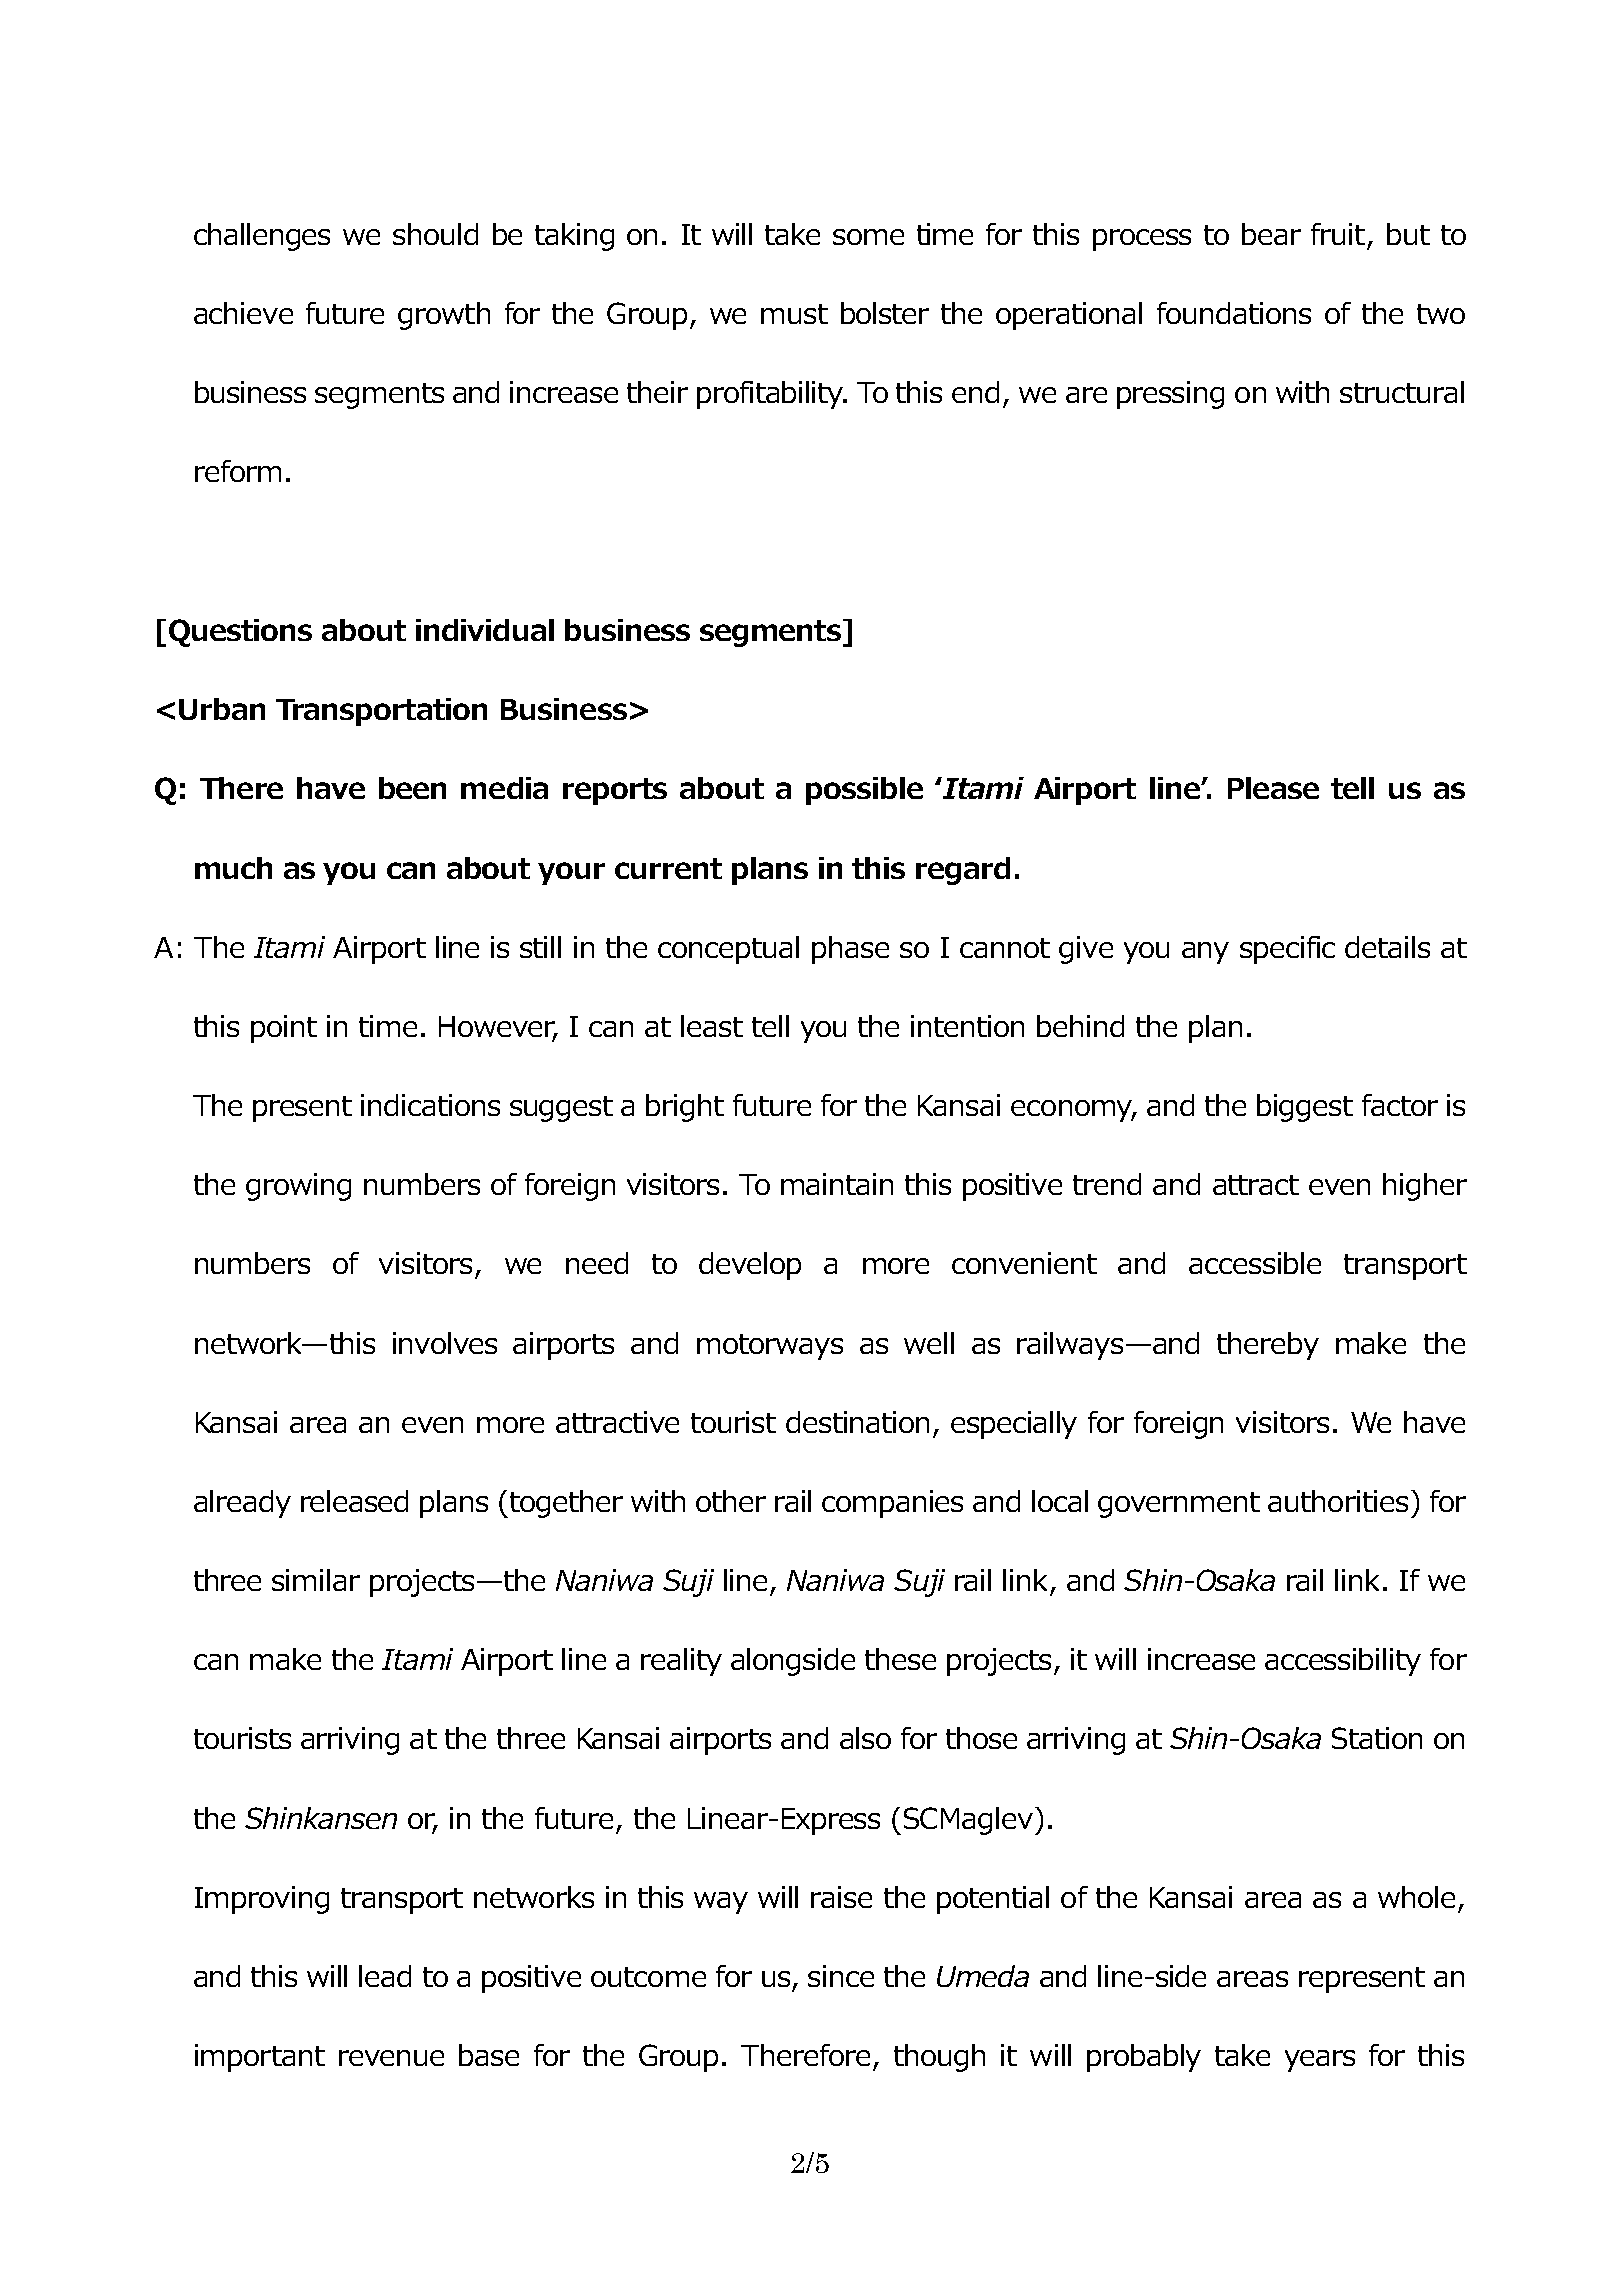 Image resolution: width=1620 pixels, height=2291 pixels. Describe the element at coordinates (444, 316) in the image. I see `growth` at that location.
